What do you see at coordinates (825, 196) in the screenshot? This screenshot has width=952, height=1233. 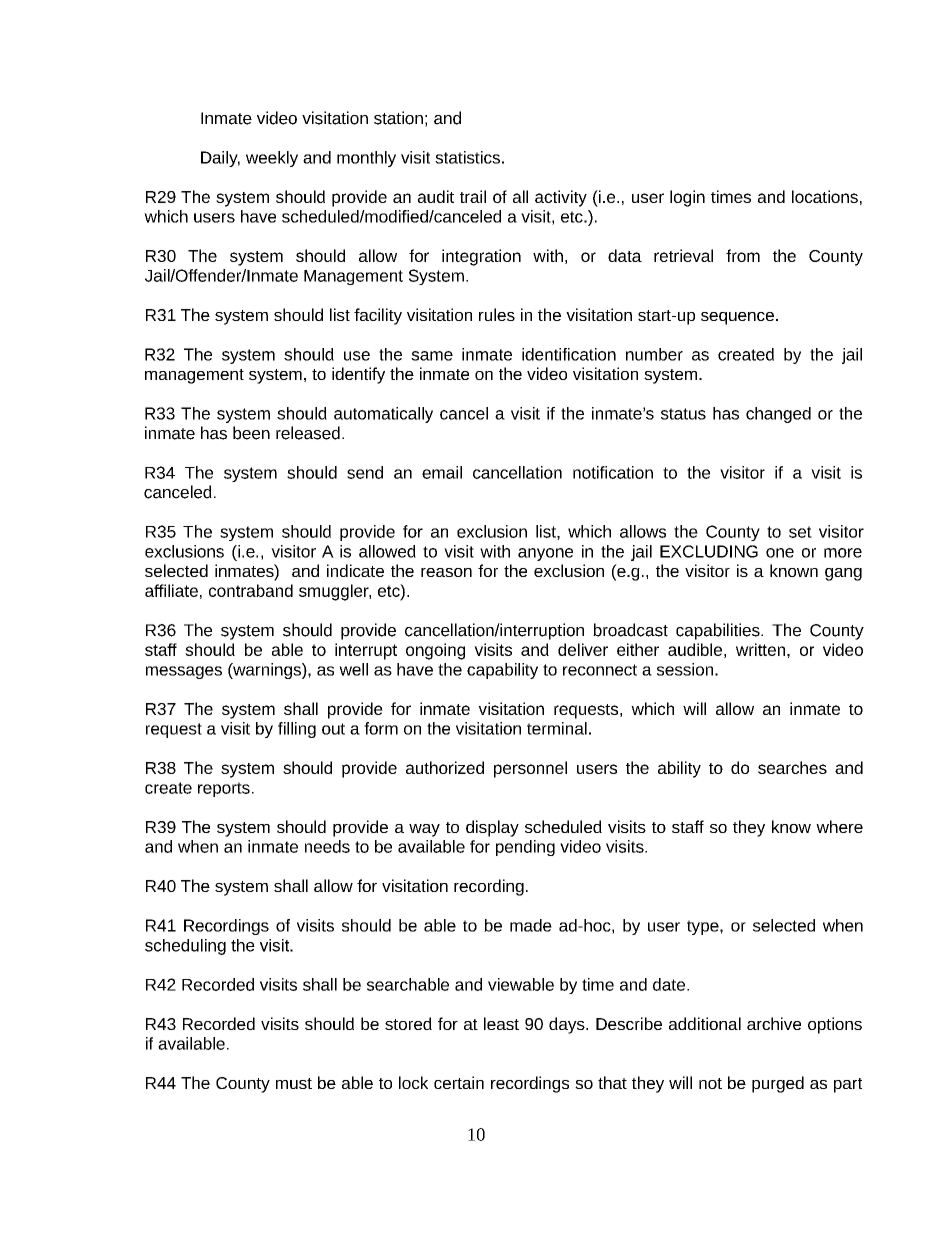 I see `locations` at bounding box center [825, 196].
